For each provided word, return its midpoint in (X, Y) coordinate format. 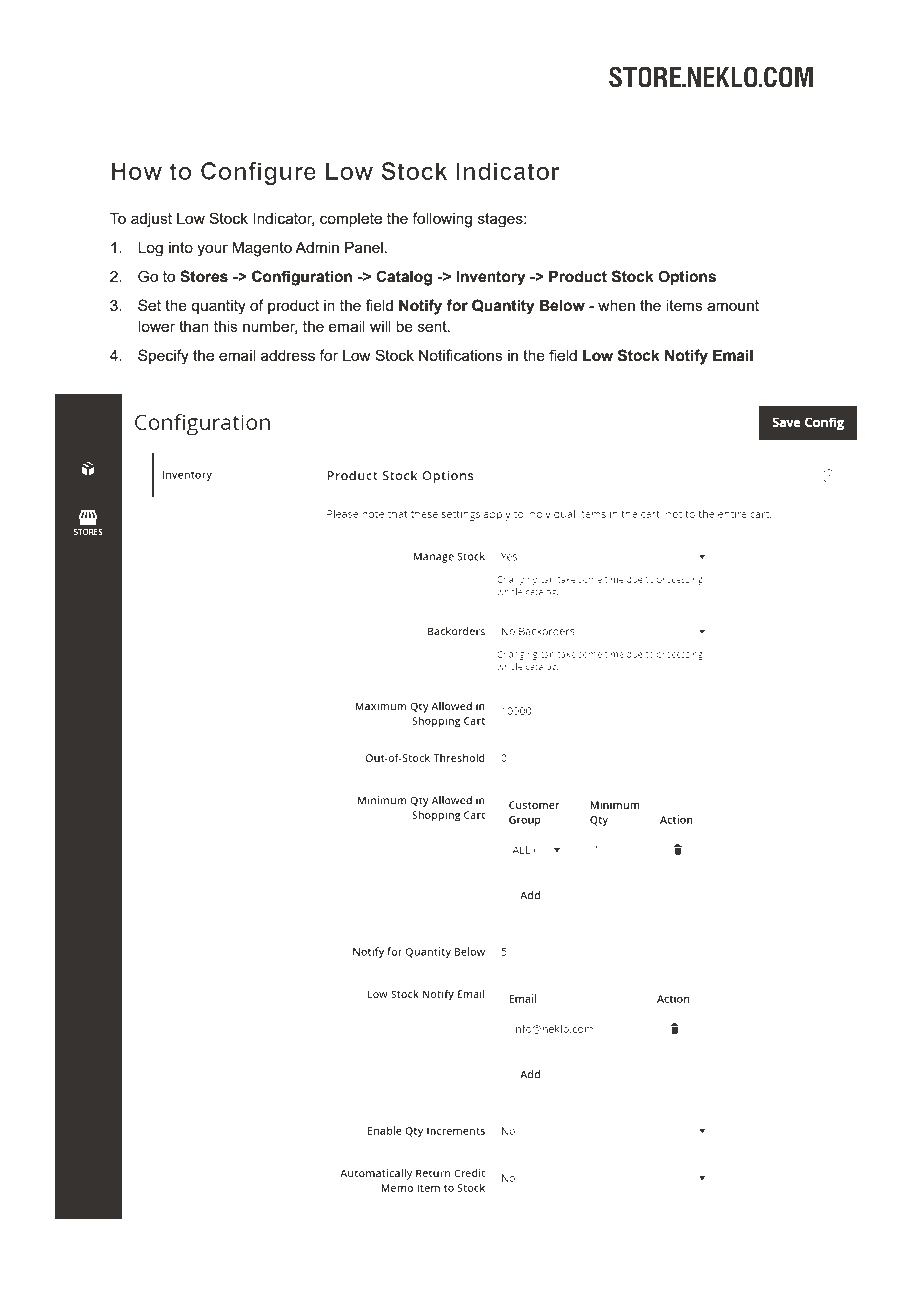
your (212, 250)
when (616, 305)
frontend (176, 1255)
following (442, 220)
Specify (163, 357)
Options (687, 277)
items (684, 305)
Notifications (461, 355)
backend (177, 1272)
